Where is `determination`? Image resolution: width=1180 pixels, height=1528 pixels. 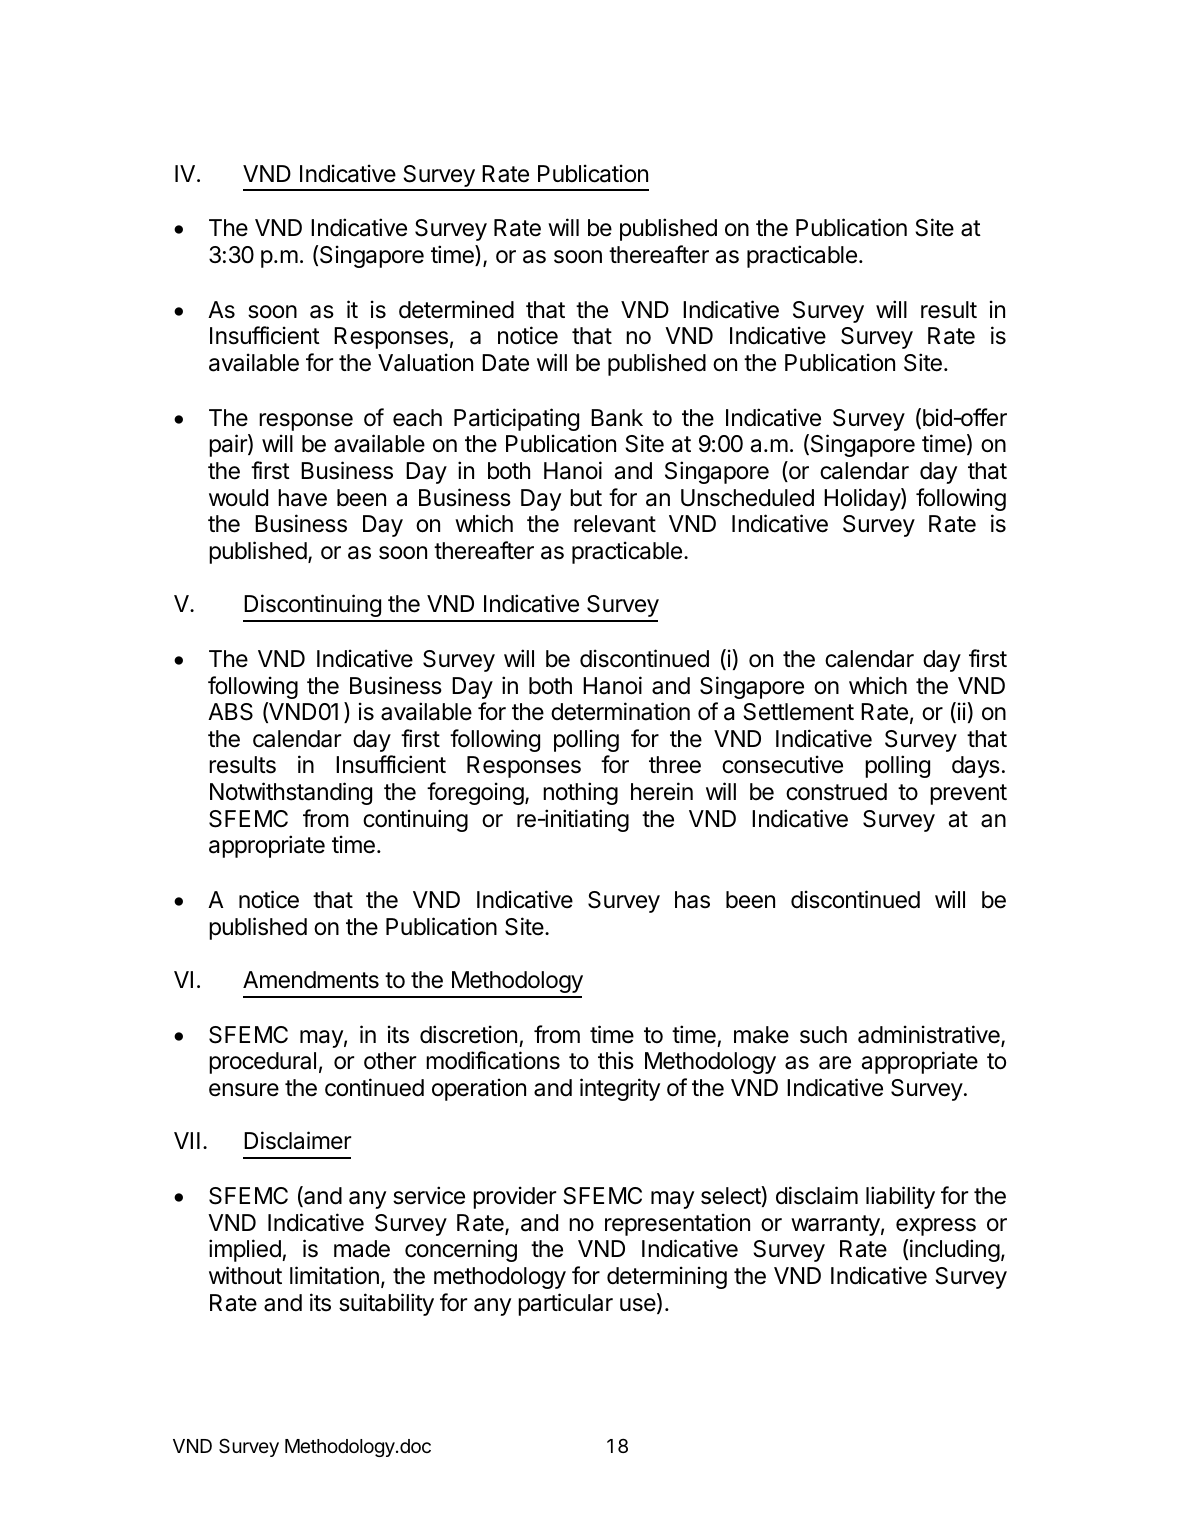 determination is located at coordinates (620, 711).
